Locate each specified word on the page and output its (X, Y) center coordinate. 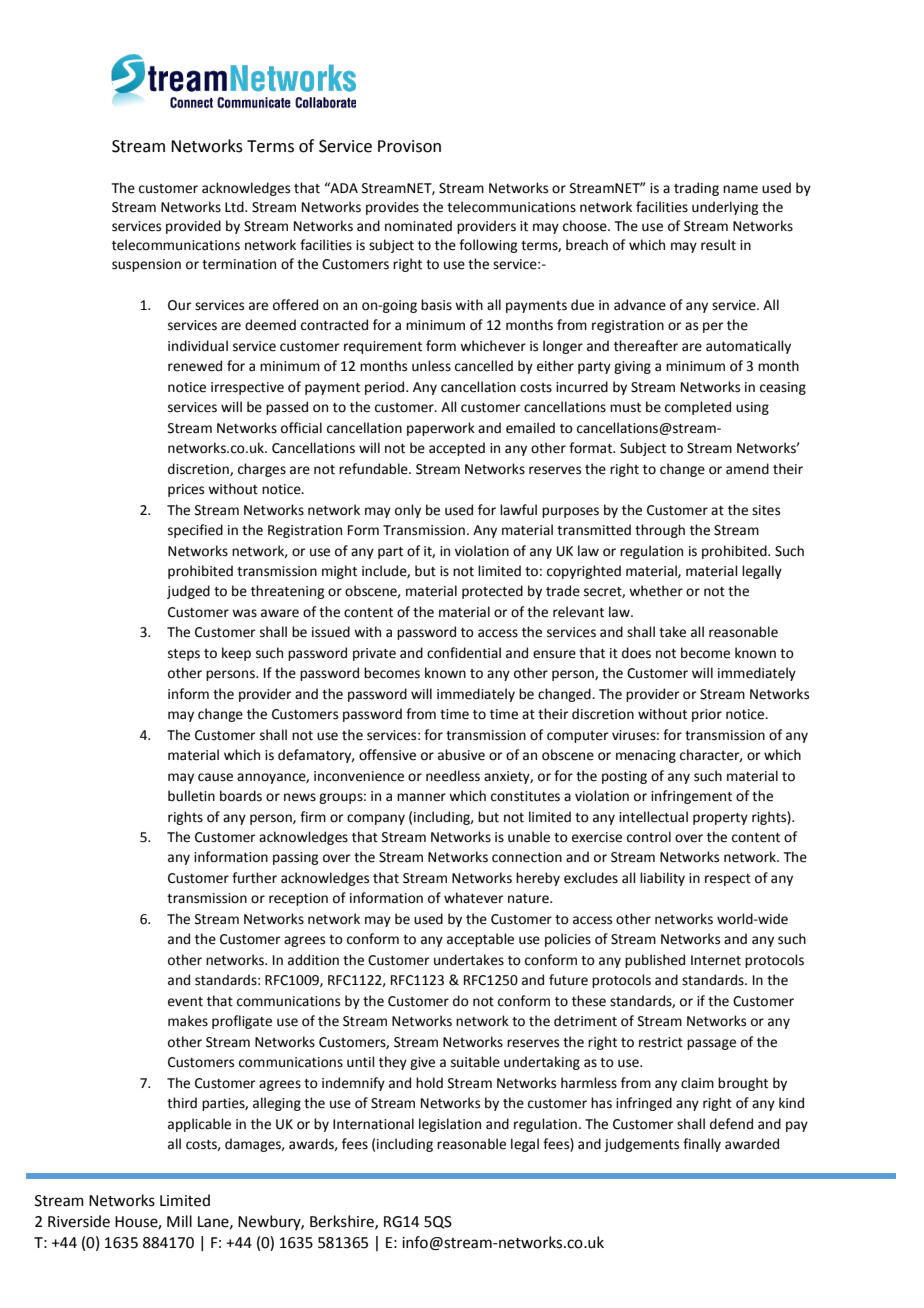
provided (193, 227)
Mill (179, 1221)
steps (184, 655)
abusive (461, 755)
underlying (725, 208)
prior (707, 715)
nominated (418, 226)
